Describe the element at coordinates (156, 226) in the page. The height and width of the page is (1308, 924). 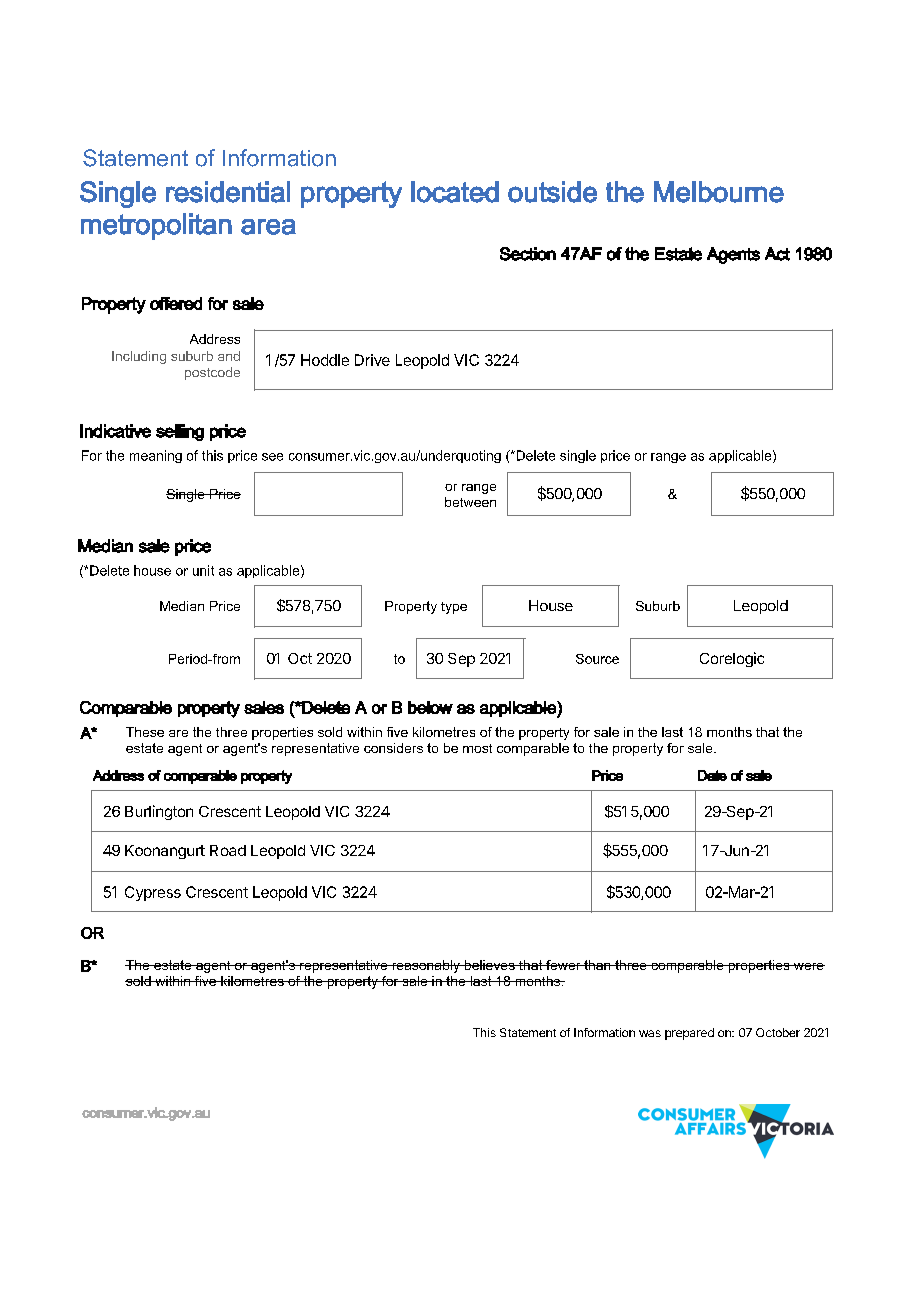
I see `metropolitan` at that location.
